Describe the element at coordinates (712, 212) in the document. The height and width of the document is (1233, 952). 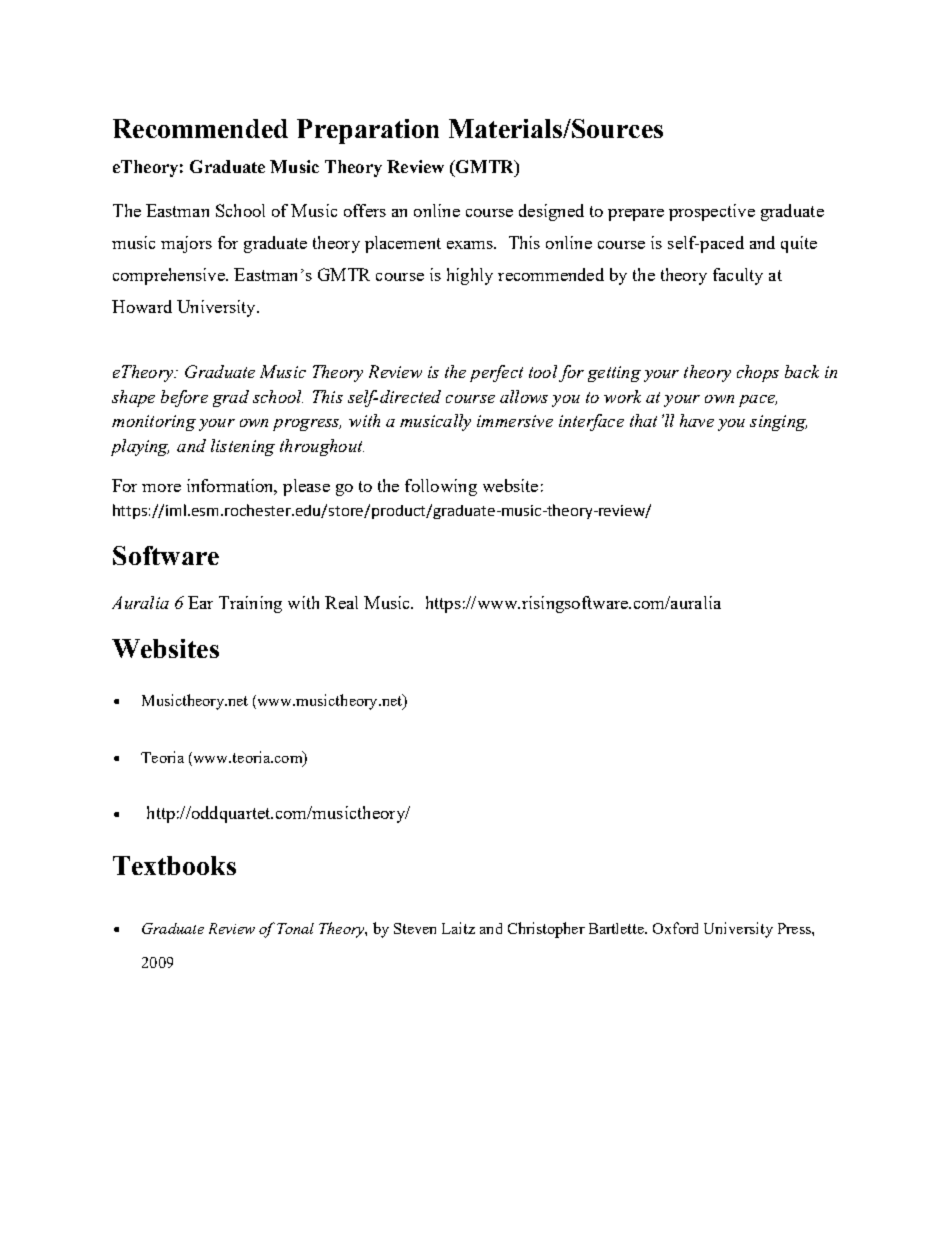
I see `prospective` at that location.
